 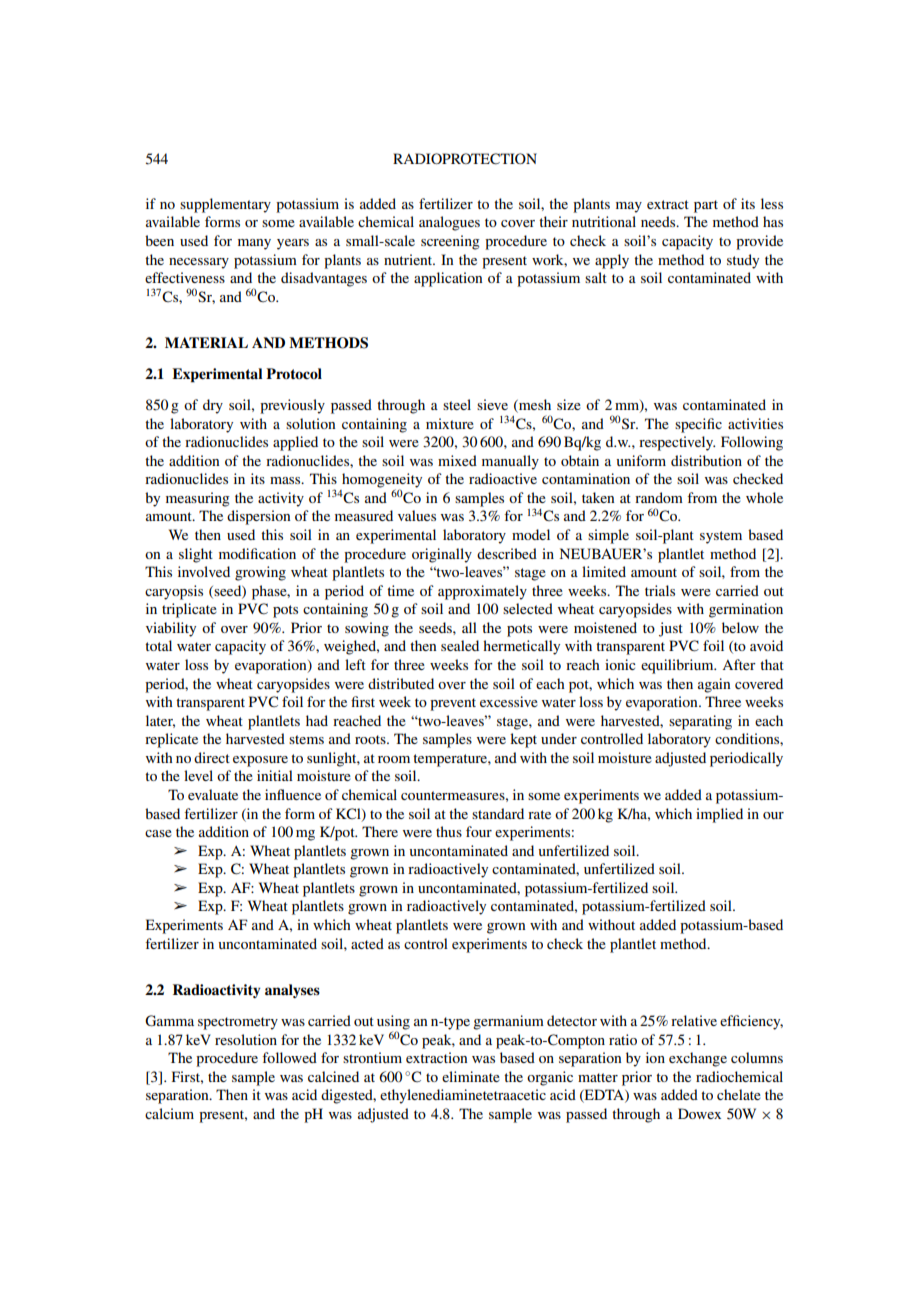 What do you see at coordinates (289, 1057) in the screenshot?
I see `followed` at bounding box center [289, 1057].
